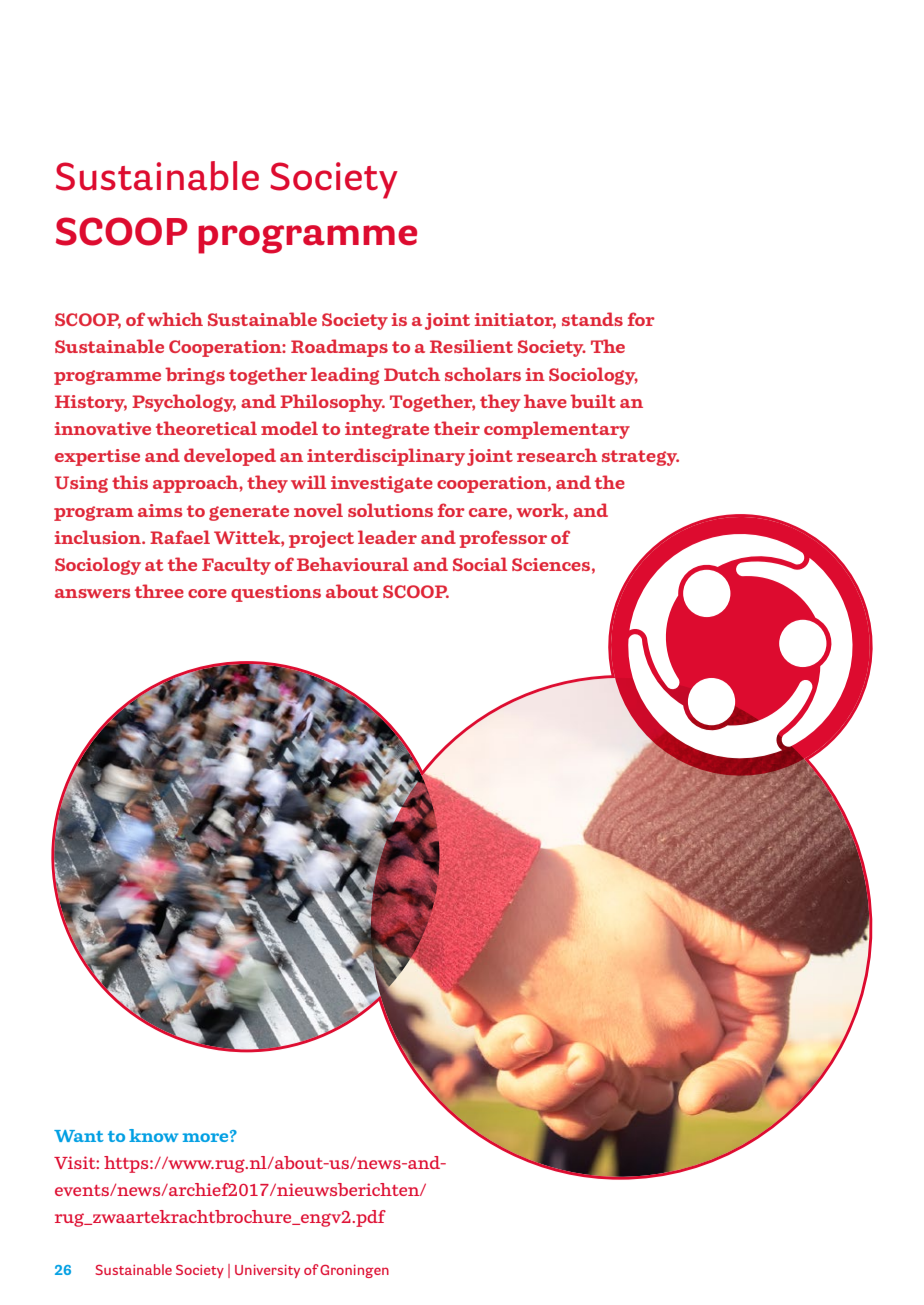  I want to click on leader, so click(387, 537).
